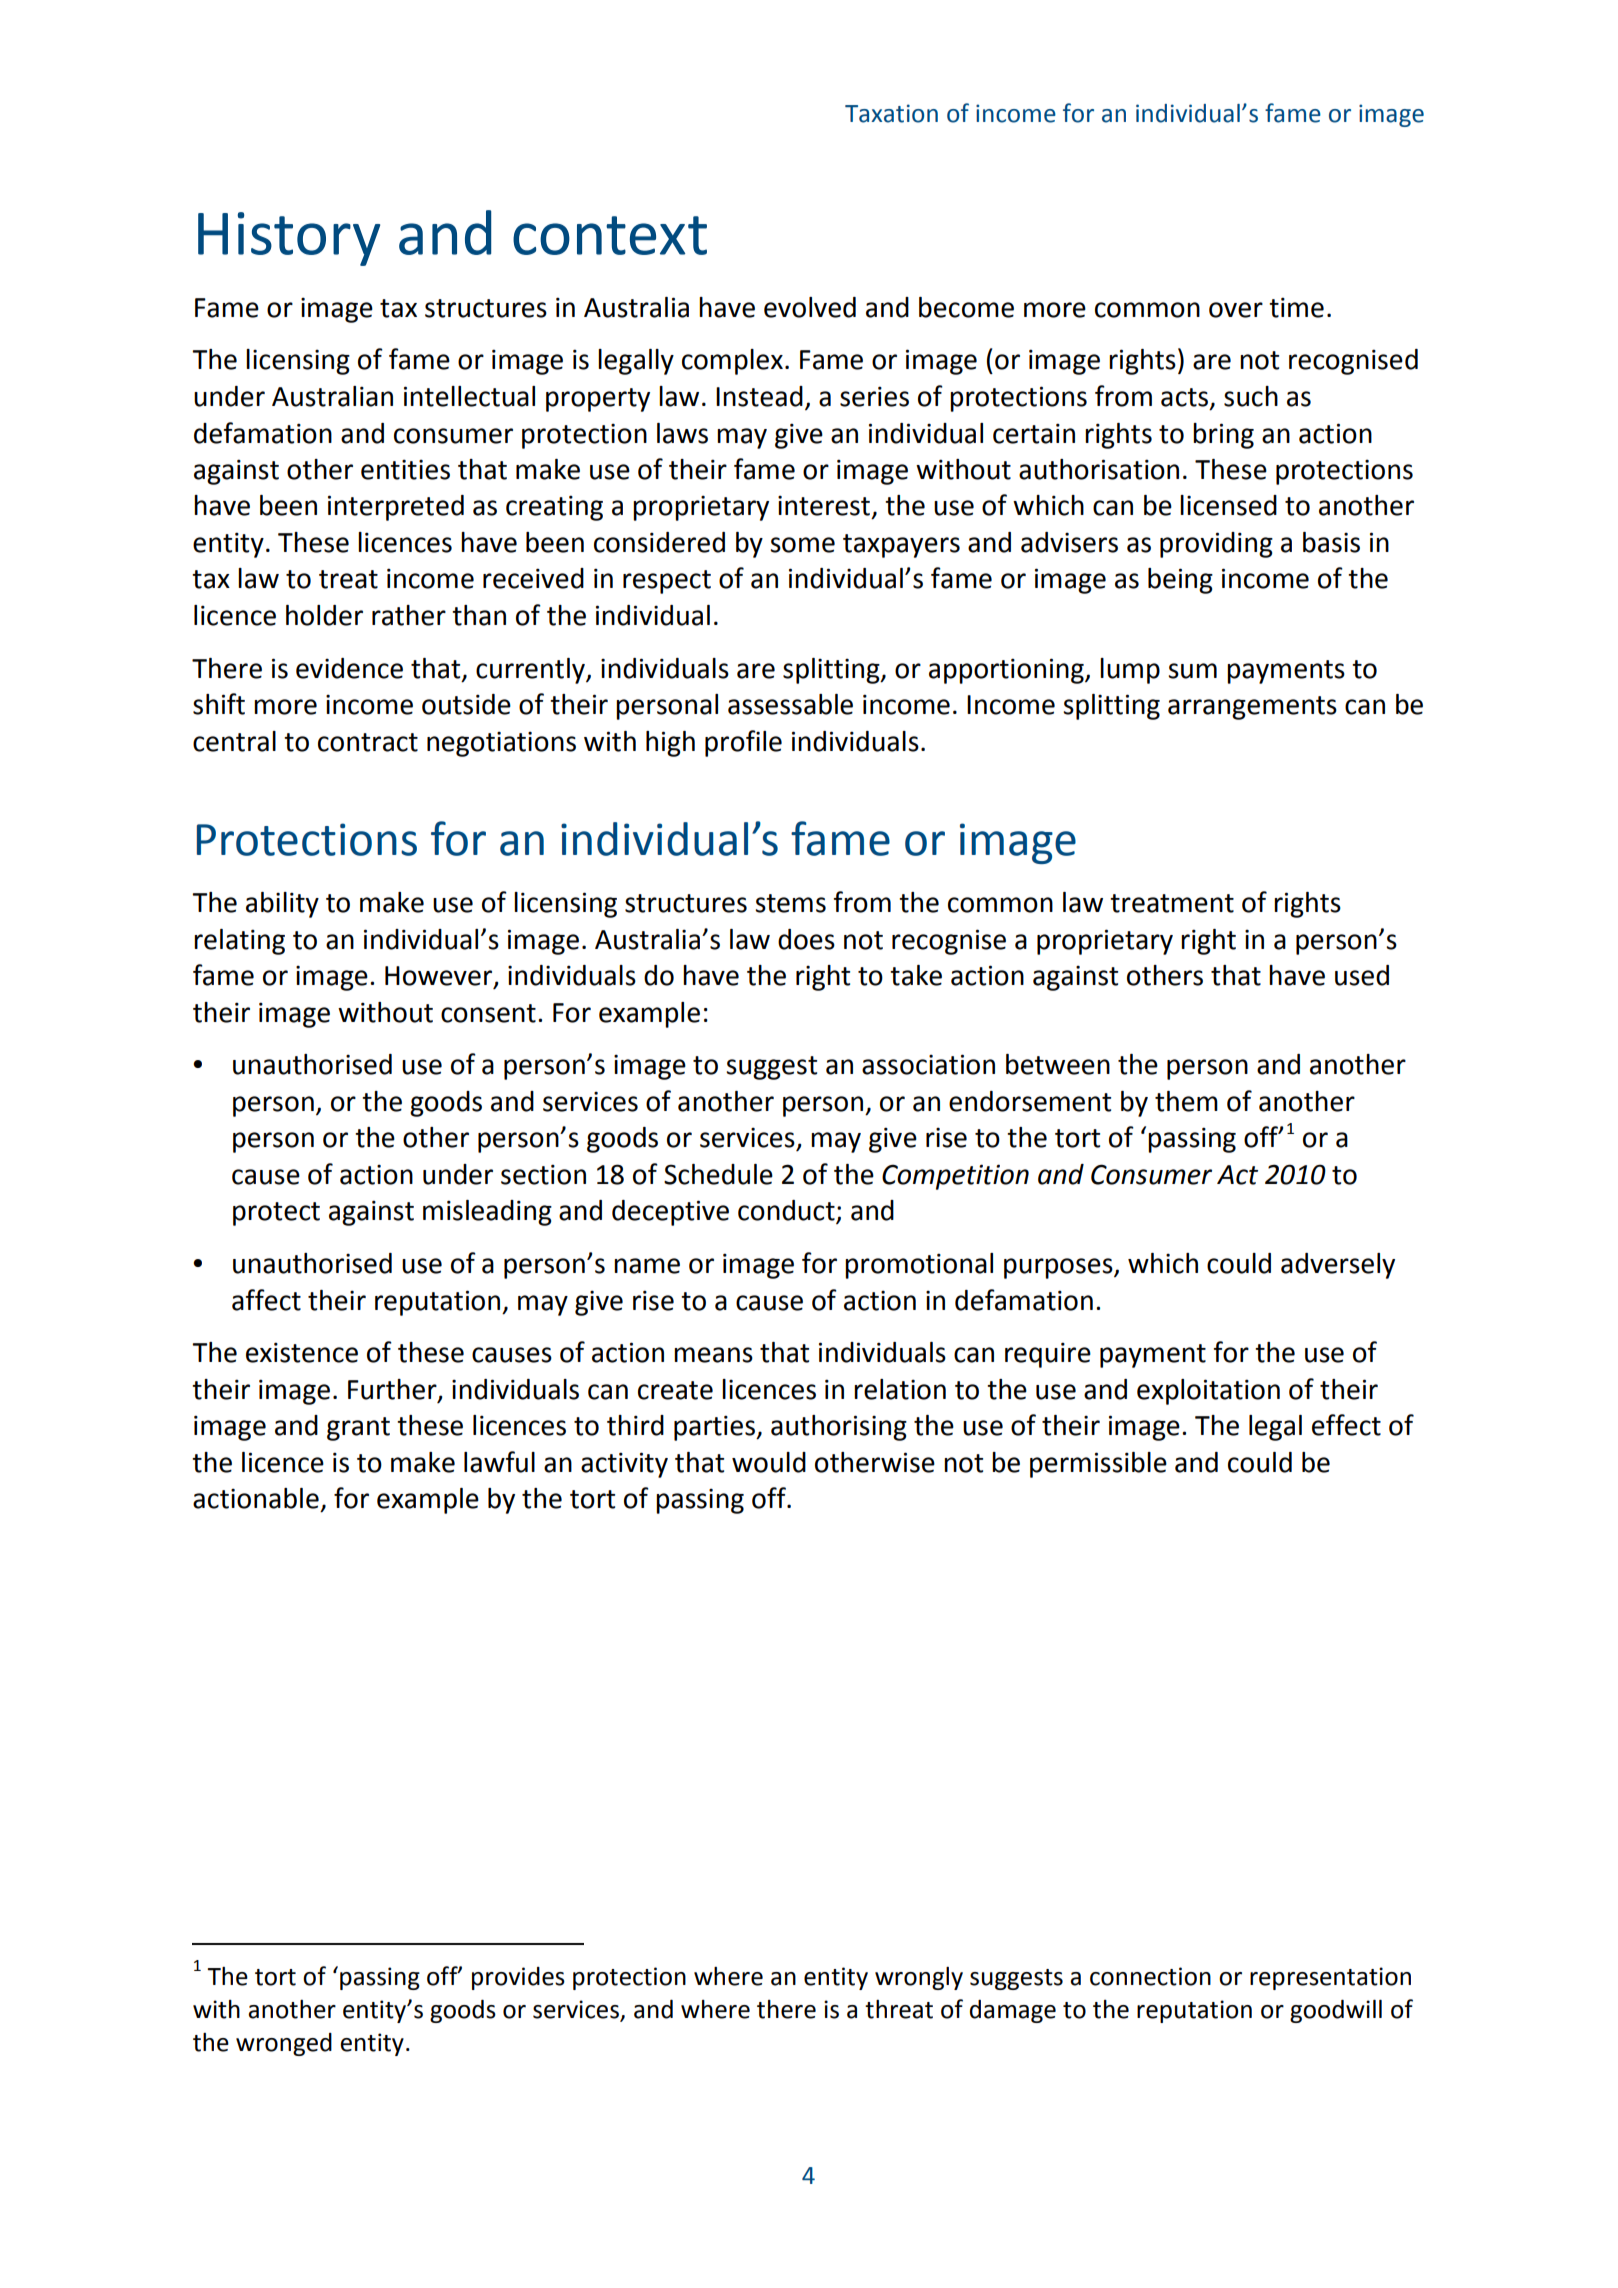 The height and width of the screenshot is (2288, 1618). Describe the element at coordinates (891, 113) in the screenshot. I see `Taxation` at that location.
